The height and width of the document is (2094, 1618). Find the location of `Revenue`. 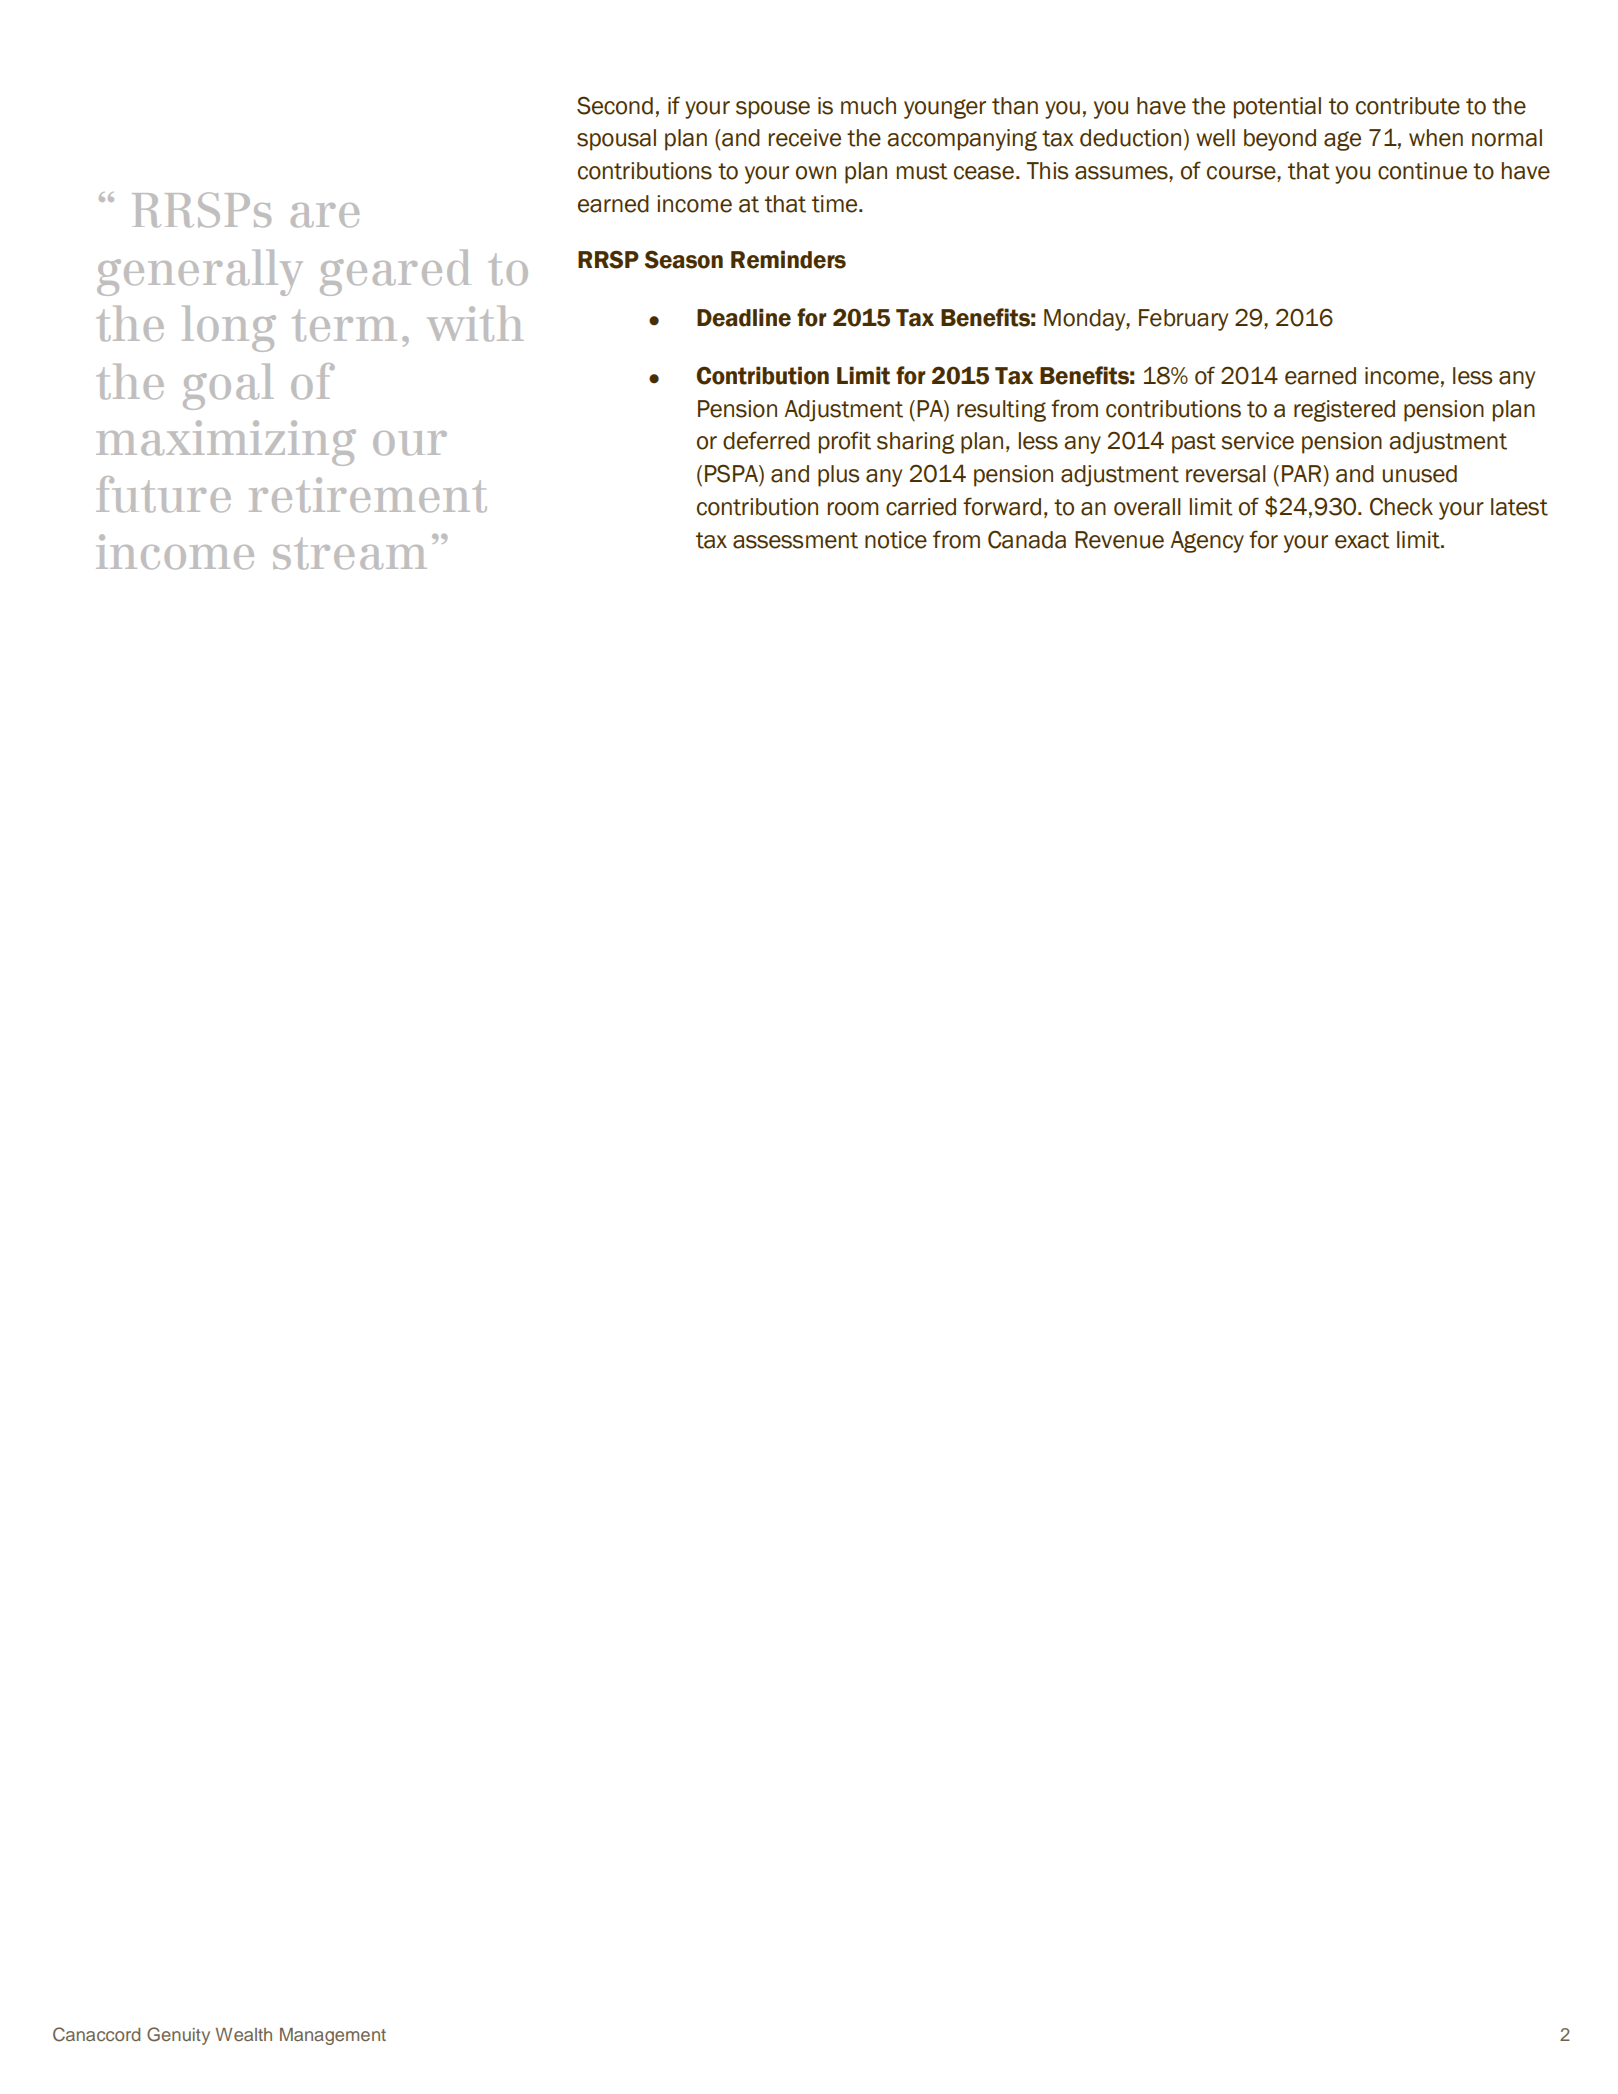

Revenue is located at coordinates (1119, 540).
